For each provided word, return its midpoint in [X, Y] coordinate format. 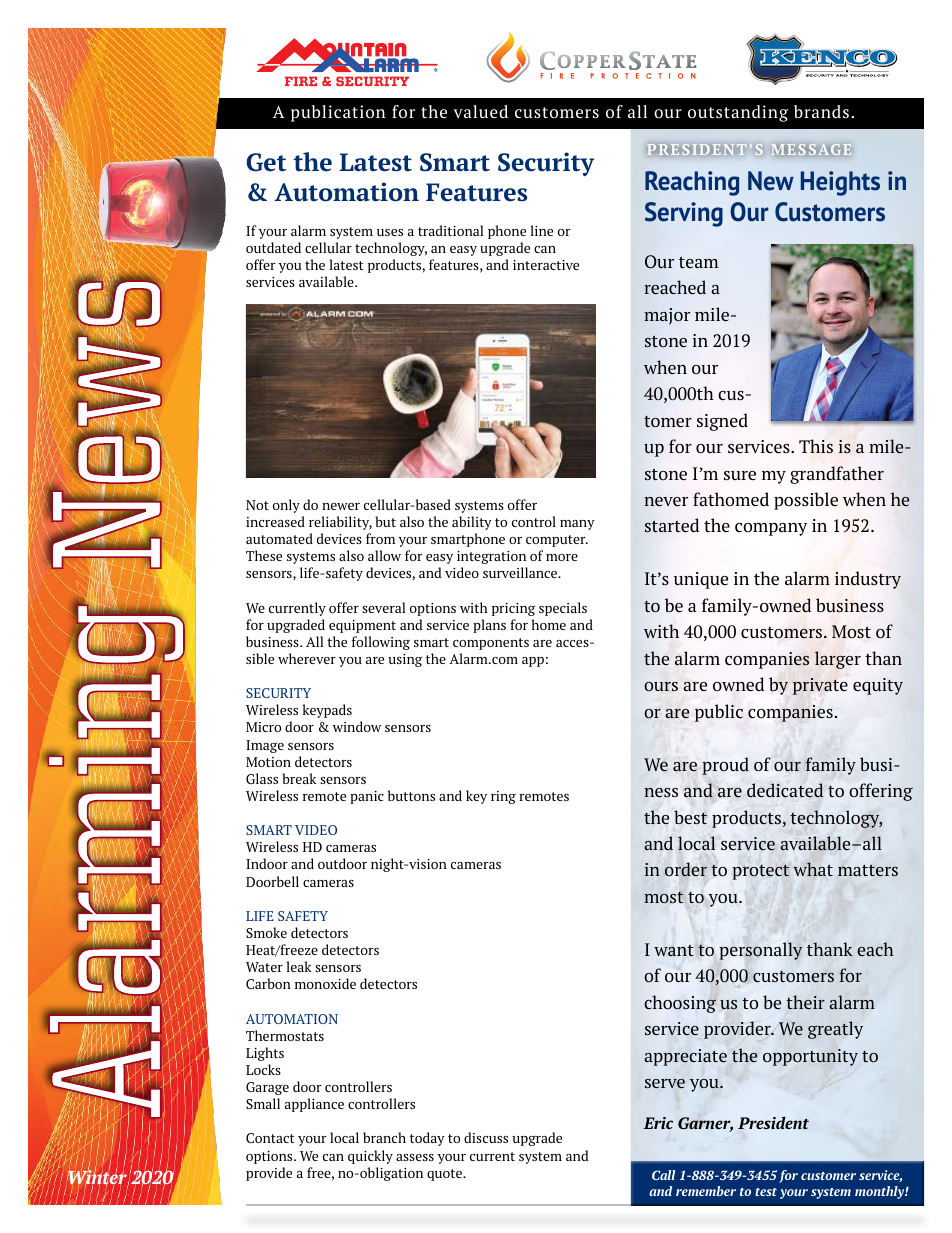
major [667, 316]
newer [341, 506]
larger [838, 660]
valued [480, 111]
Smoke [266, 932]
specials [563, 609]
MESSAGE [811, 150]
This [816, 446]
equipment [362, 626]
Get [266, 162]
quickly [370, 1157]
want [674, 950]
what [813, 869]
